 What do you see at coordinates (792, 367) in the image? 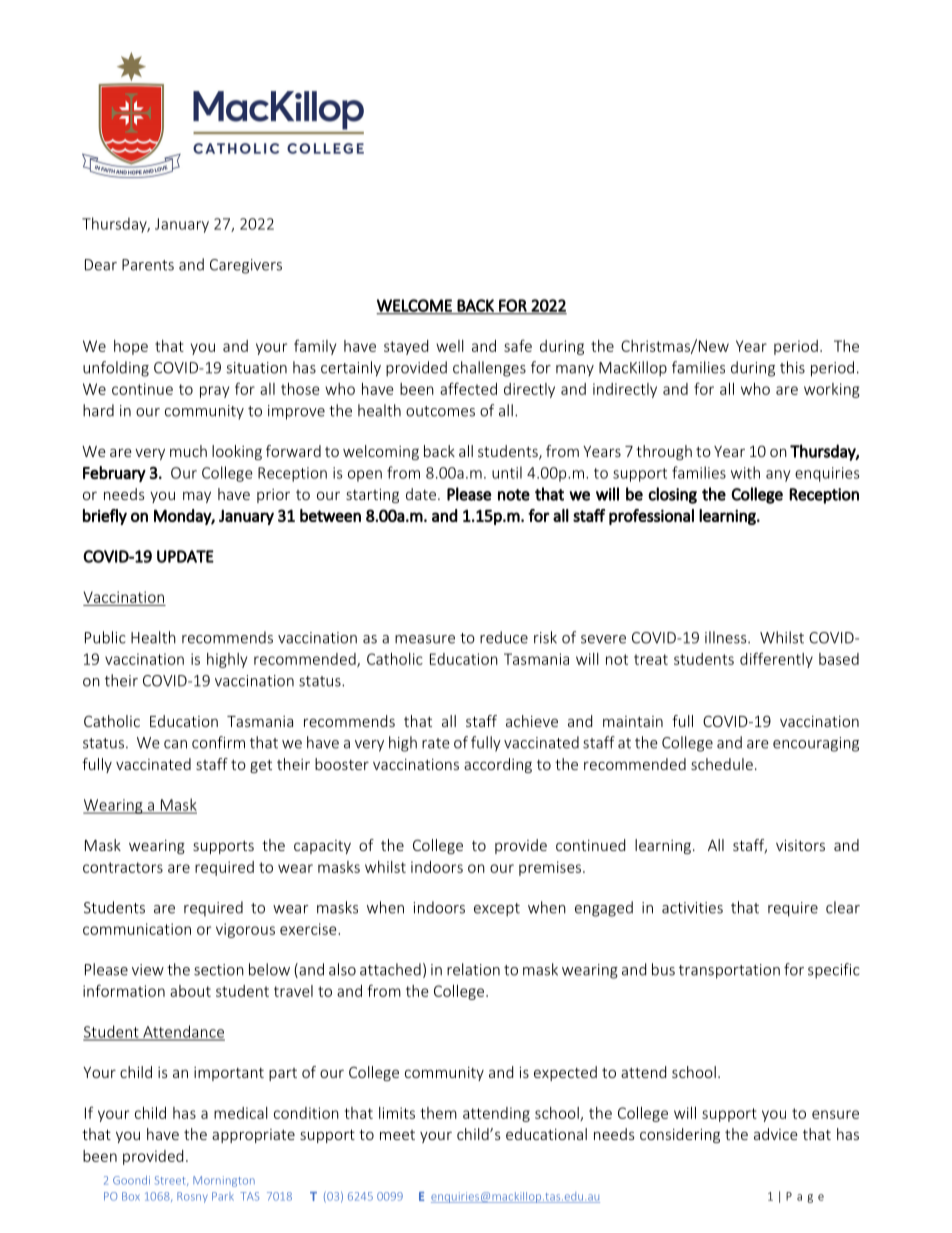
I see `this` at bounding box center [792, 367].
